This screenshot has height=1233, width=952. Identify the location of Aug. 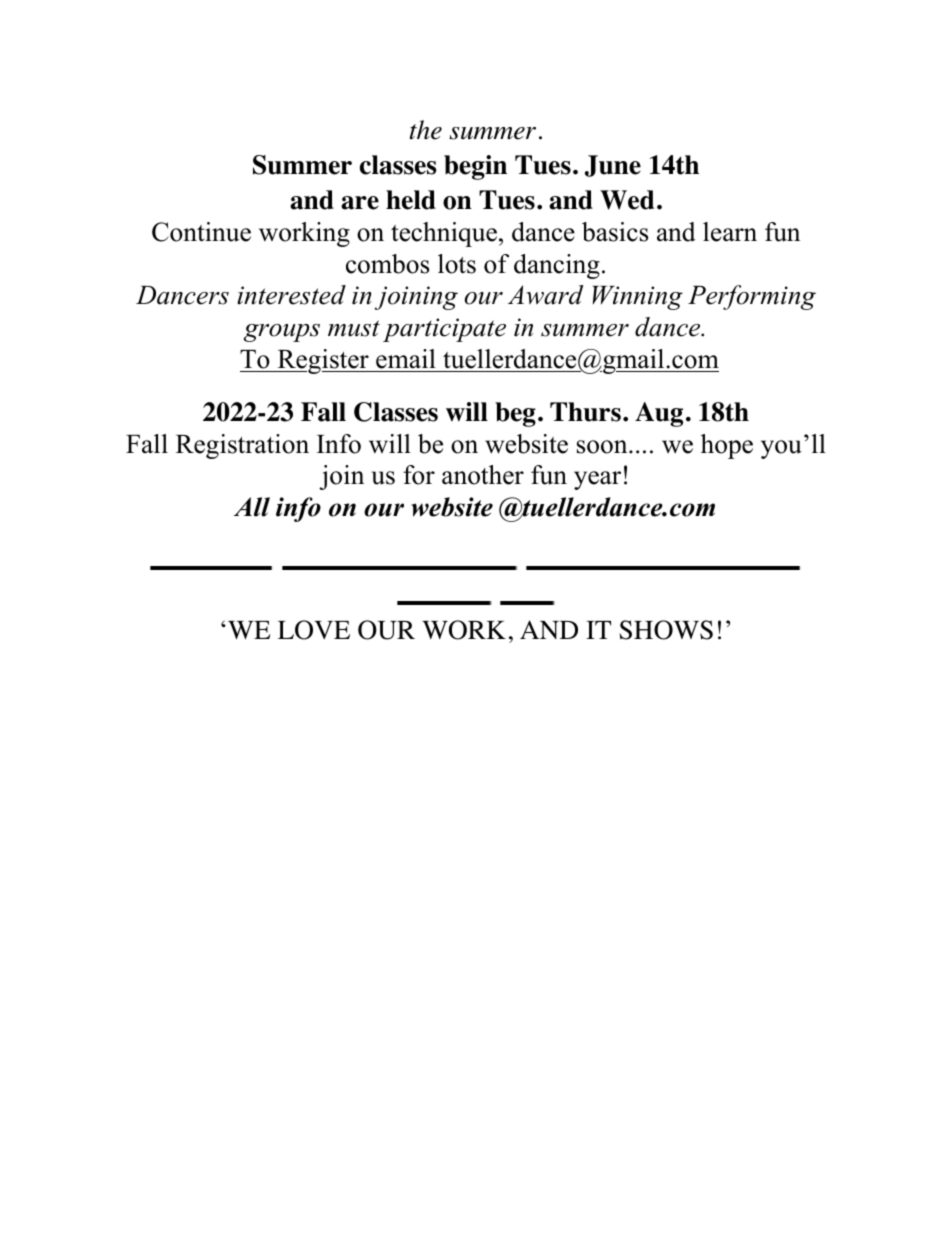
(659, 414).
